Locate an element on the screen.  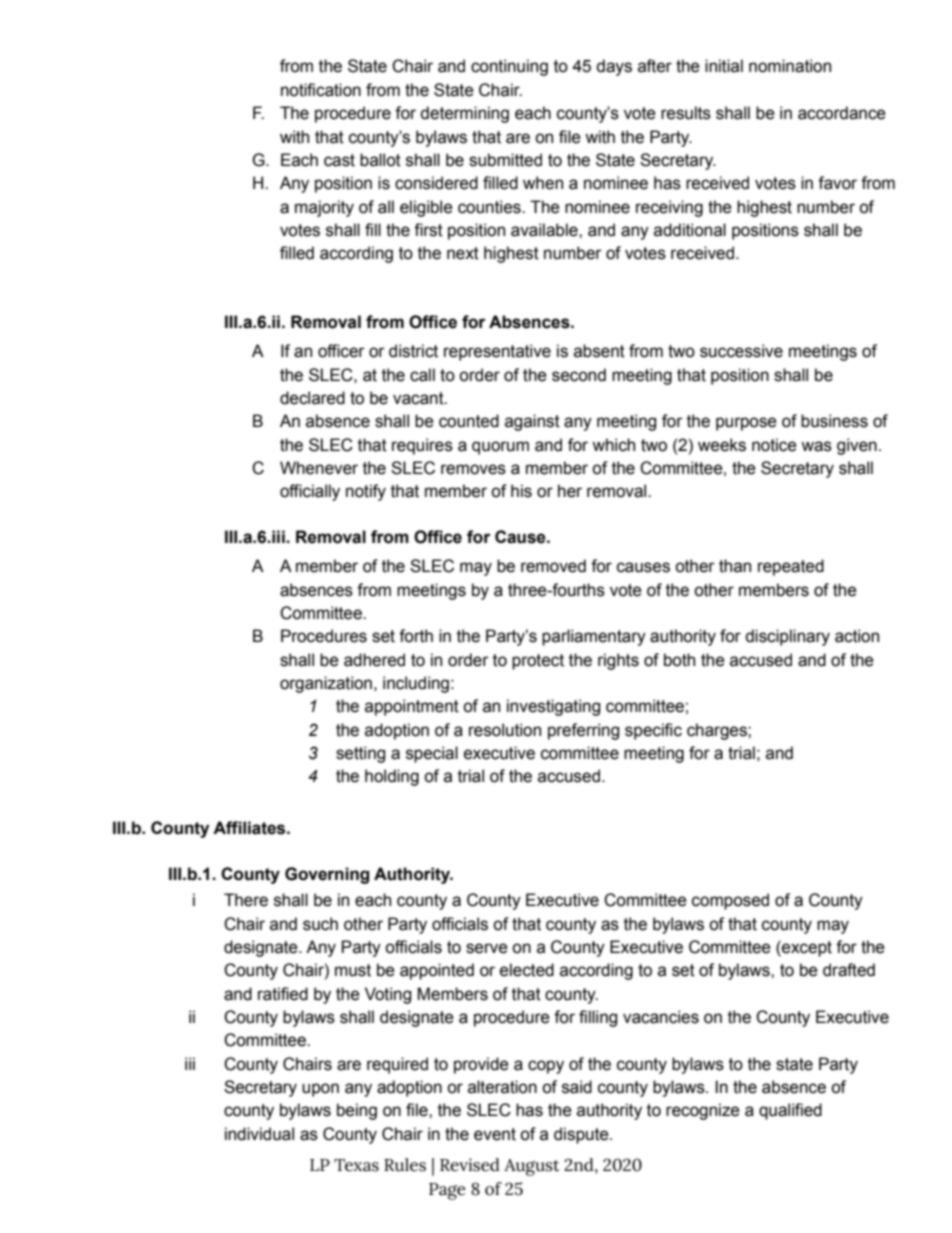
repeated is located at coordinates (791, 567).
